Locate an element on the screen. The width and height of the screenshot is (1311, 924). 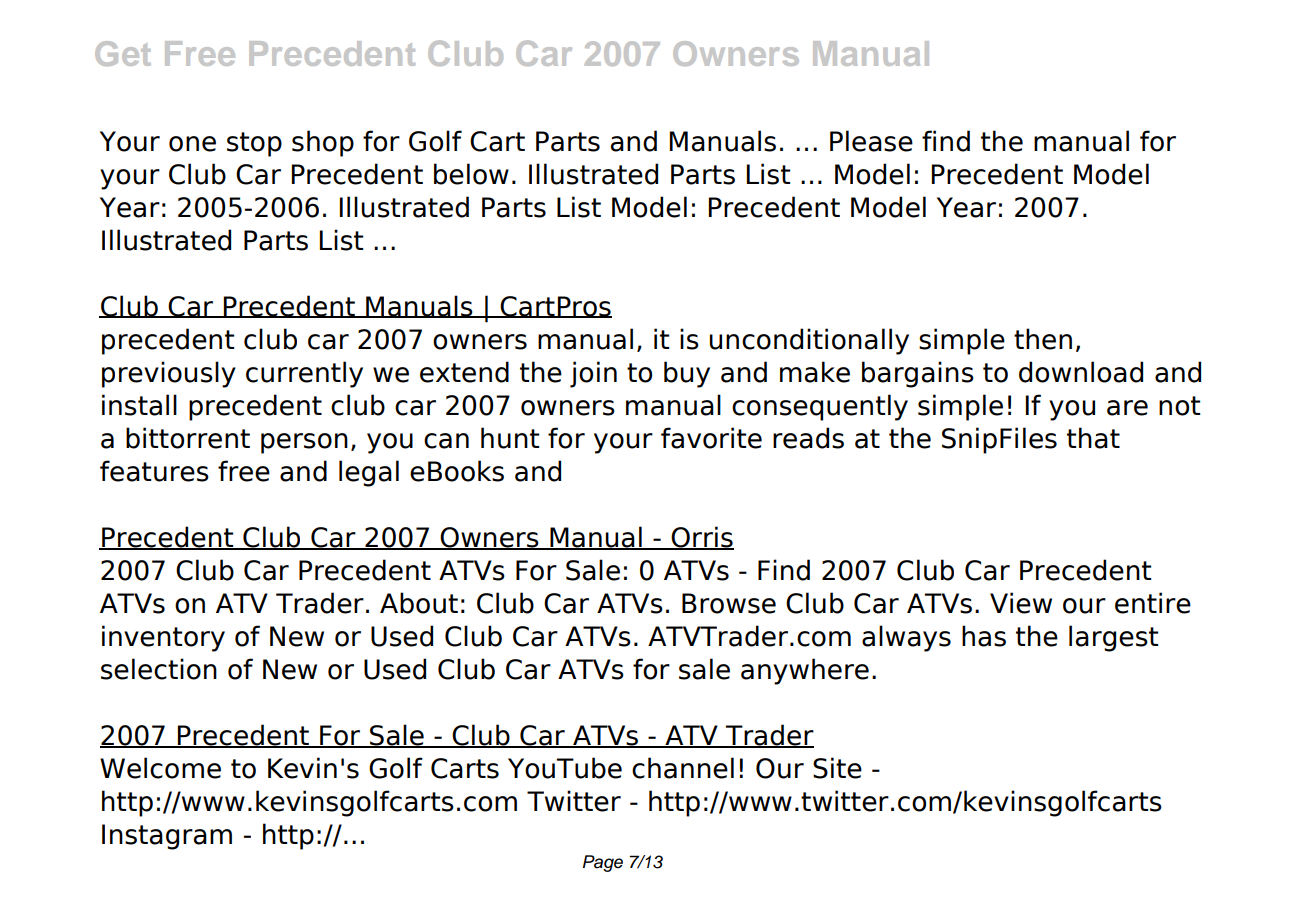
selection is located at coordinates (159, 669).
